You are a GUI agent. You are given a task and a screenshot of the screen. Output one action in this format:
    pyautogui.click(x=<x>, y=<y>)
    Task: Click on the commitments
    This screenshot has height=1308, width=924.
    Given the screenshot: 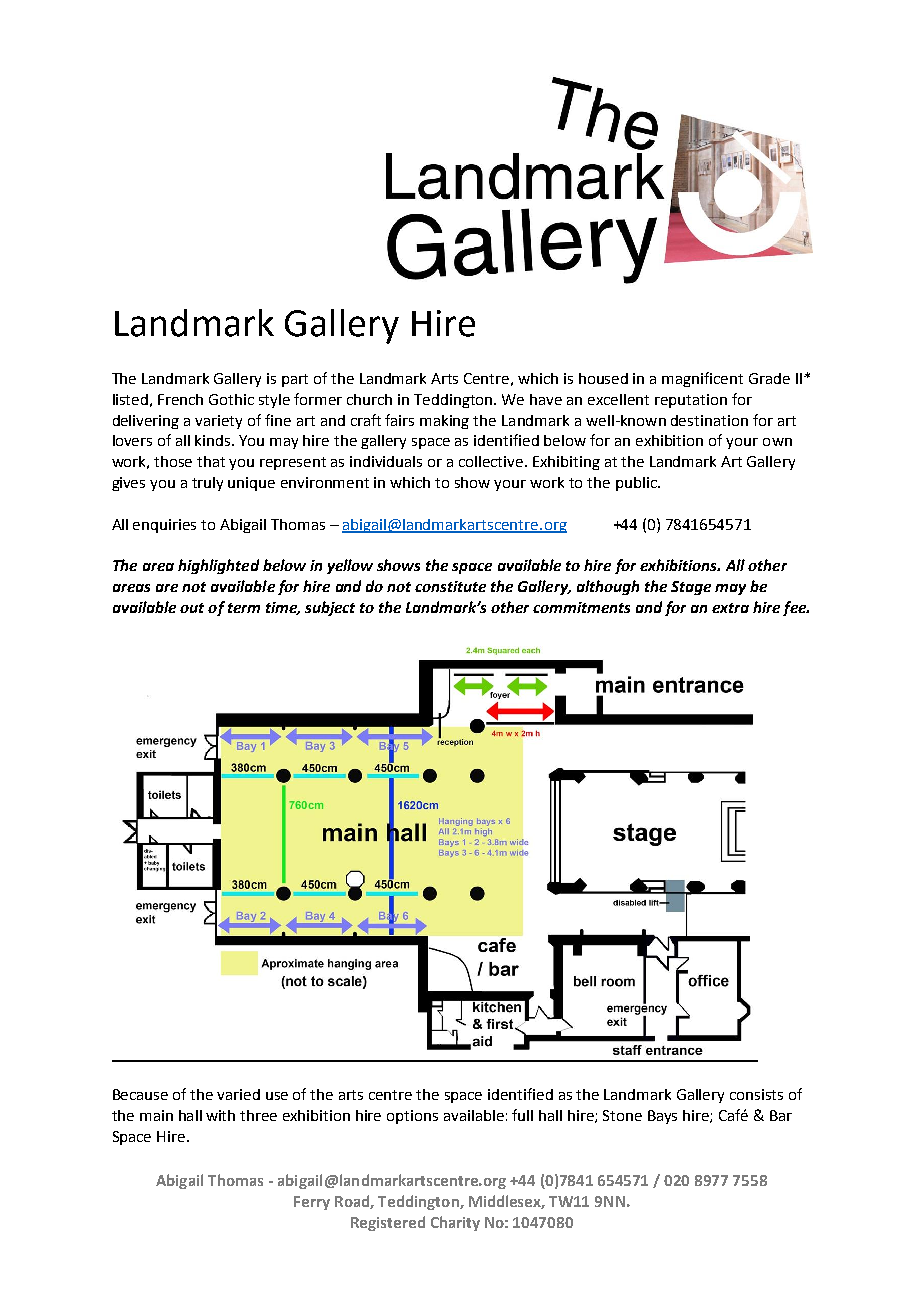 What is the action you would take?
    pyautogui.click(x=581, y=607)
